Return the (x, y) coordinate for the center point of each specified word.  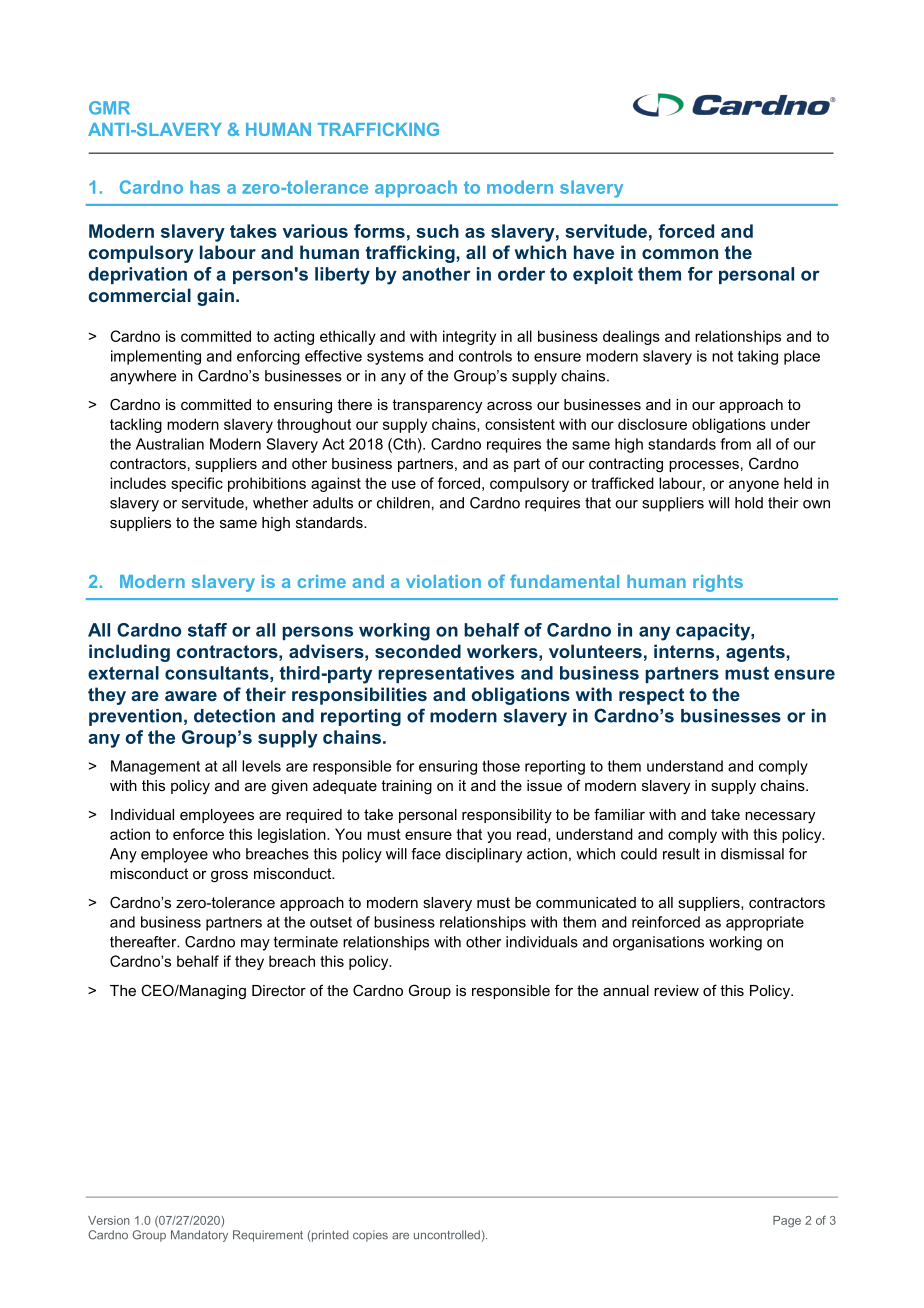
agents (756, 653)
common (680, 254)
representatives (446, 674)
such (437, 231)
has (205, 187)
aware (191, 696)
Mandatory (199, 1236)
